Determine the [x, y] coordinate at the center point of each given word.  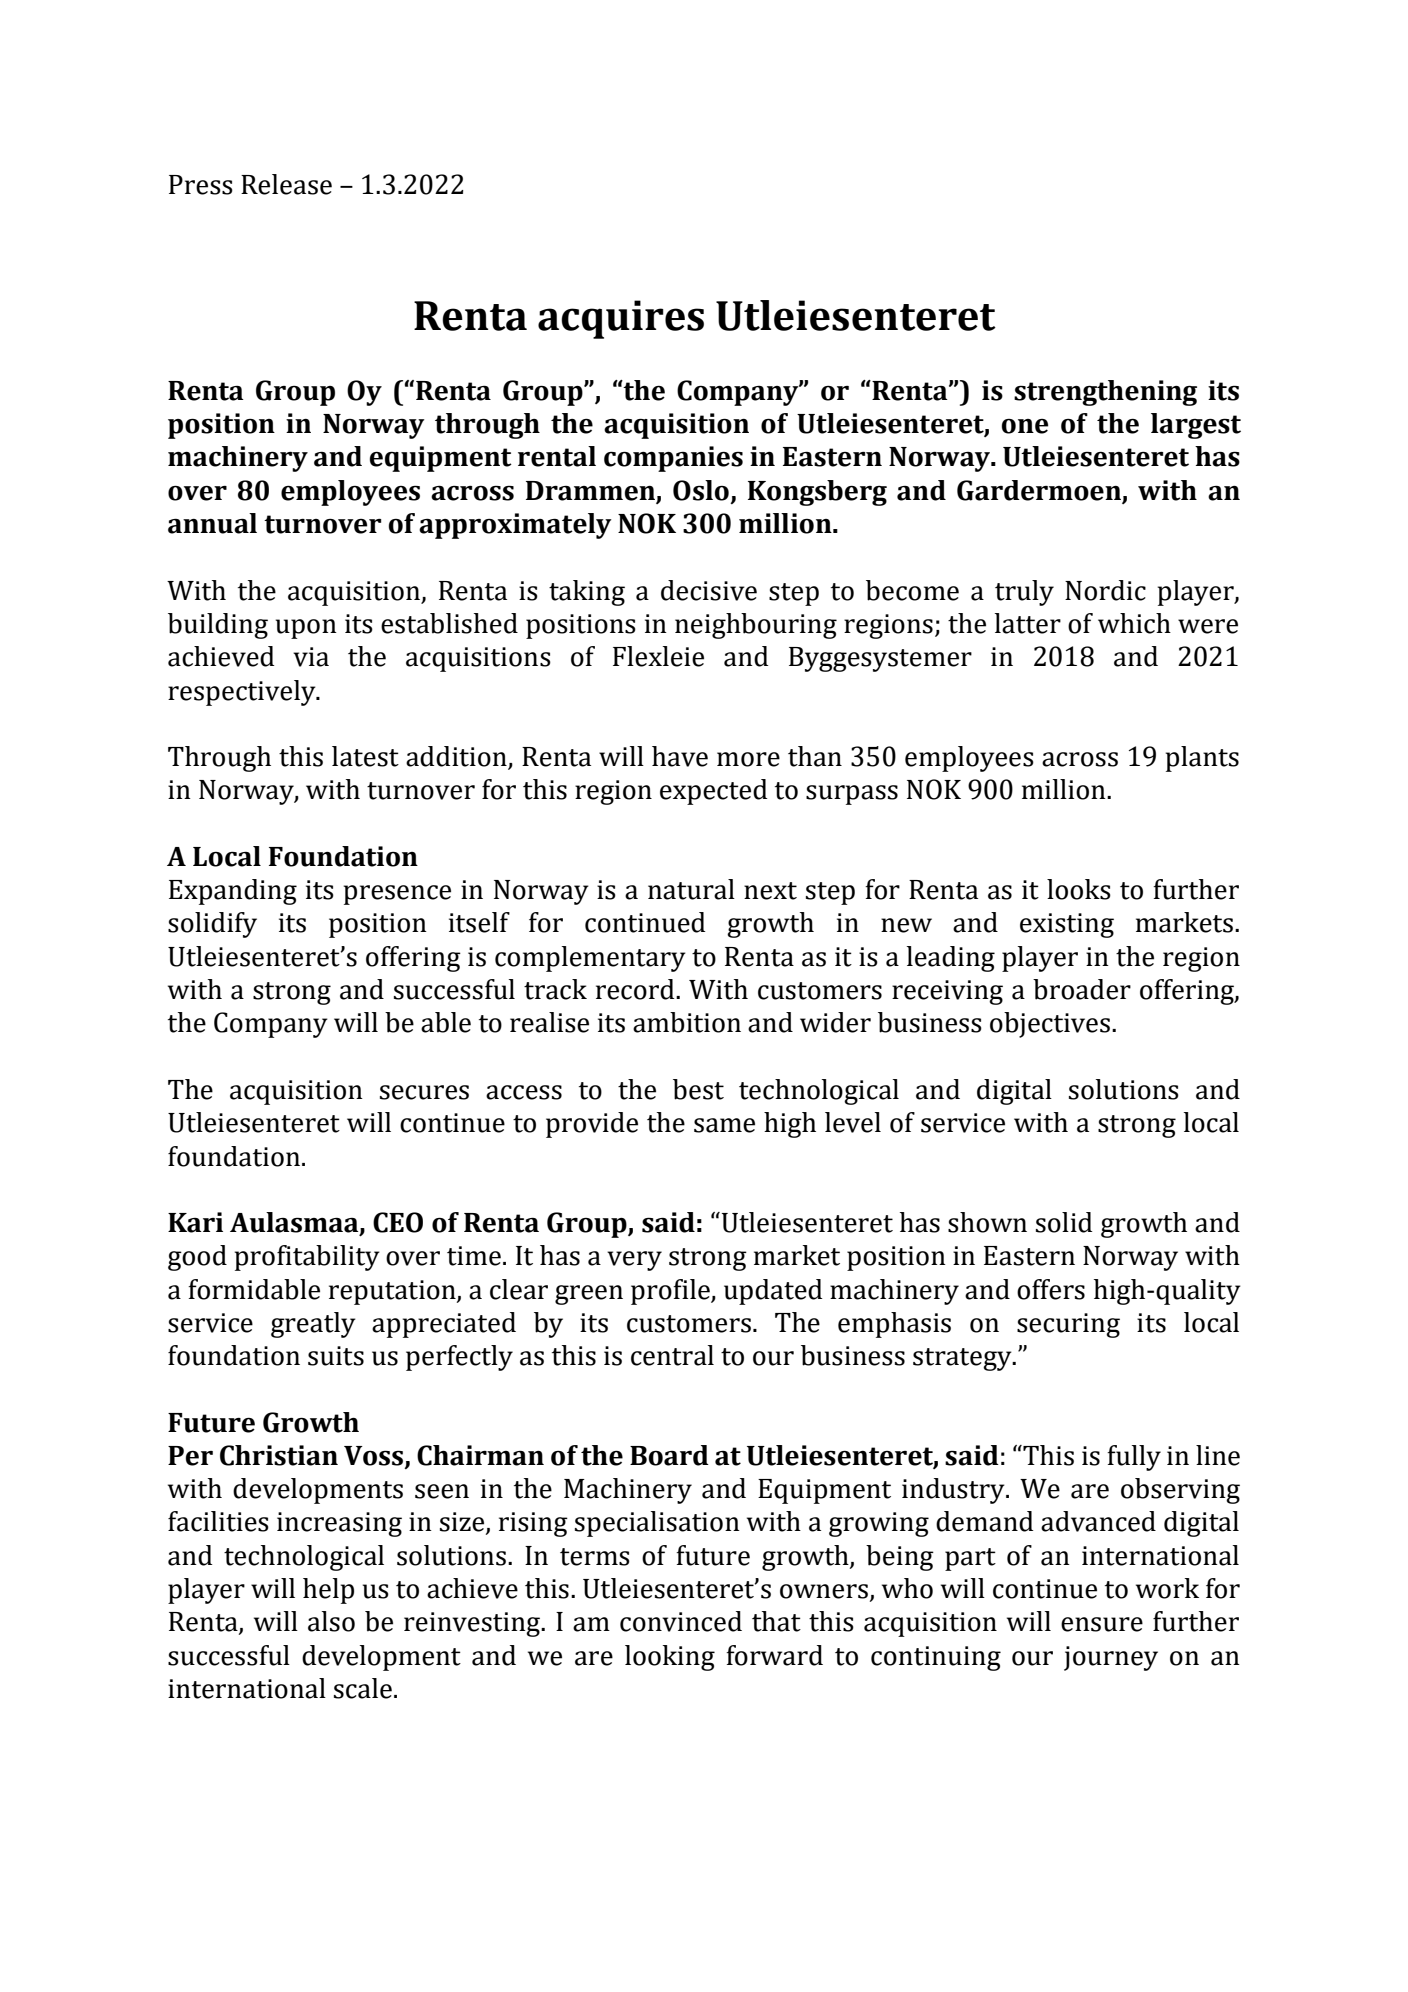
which [1134, 623]
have [680, 756]
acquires [621, 319]
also [331, 1621]
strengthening [1105, 393]
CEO [398, 1222]
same [724, 1125]
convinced [681, 1621]
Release [286, 184]
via [311, 657]
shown [987, 1222]
